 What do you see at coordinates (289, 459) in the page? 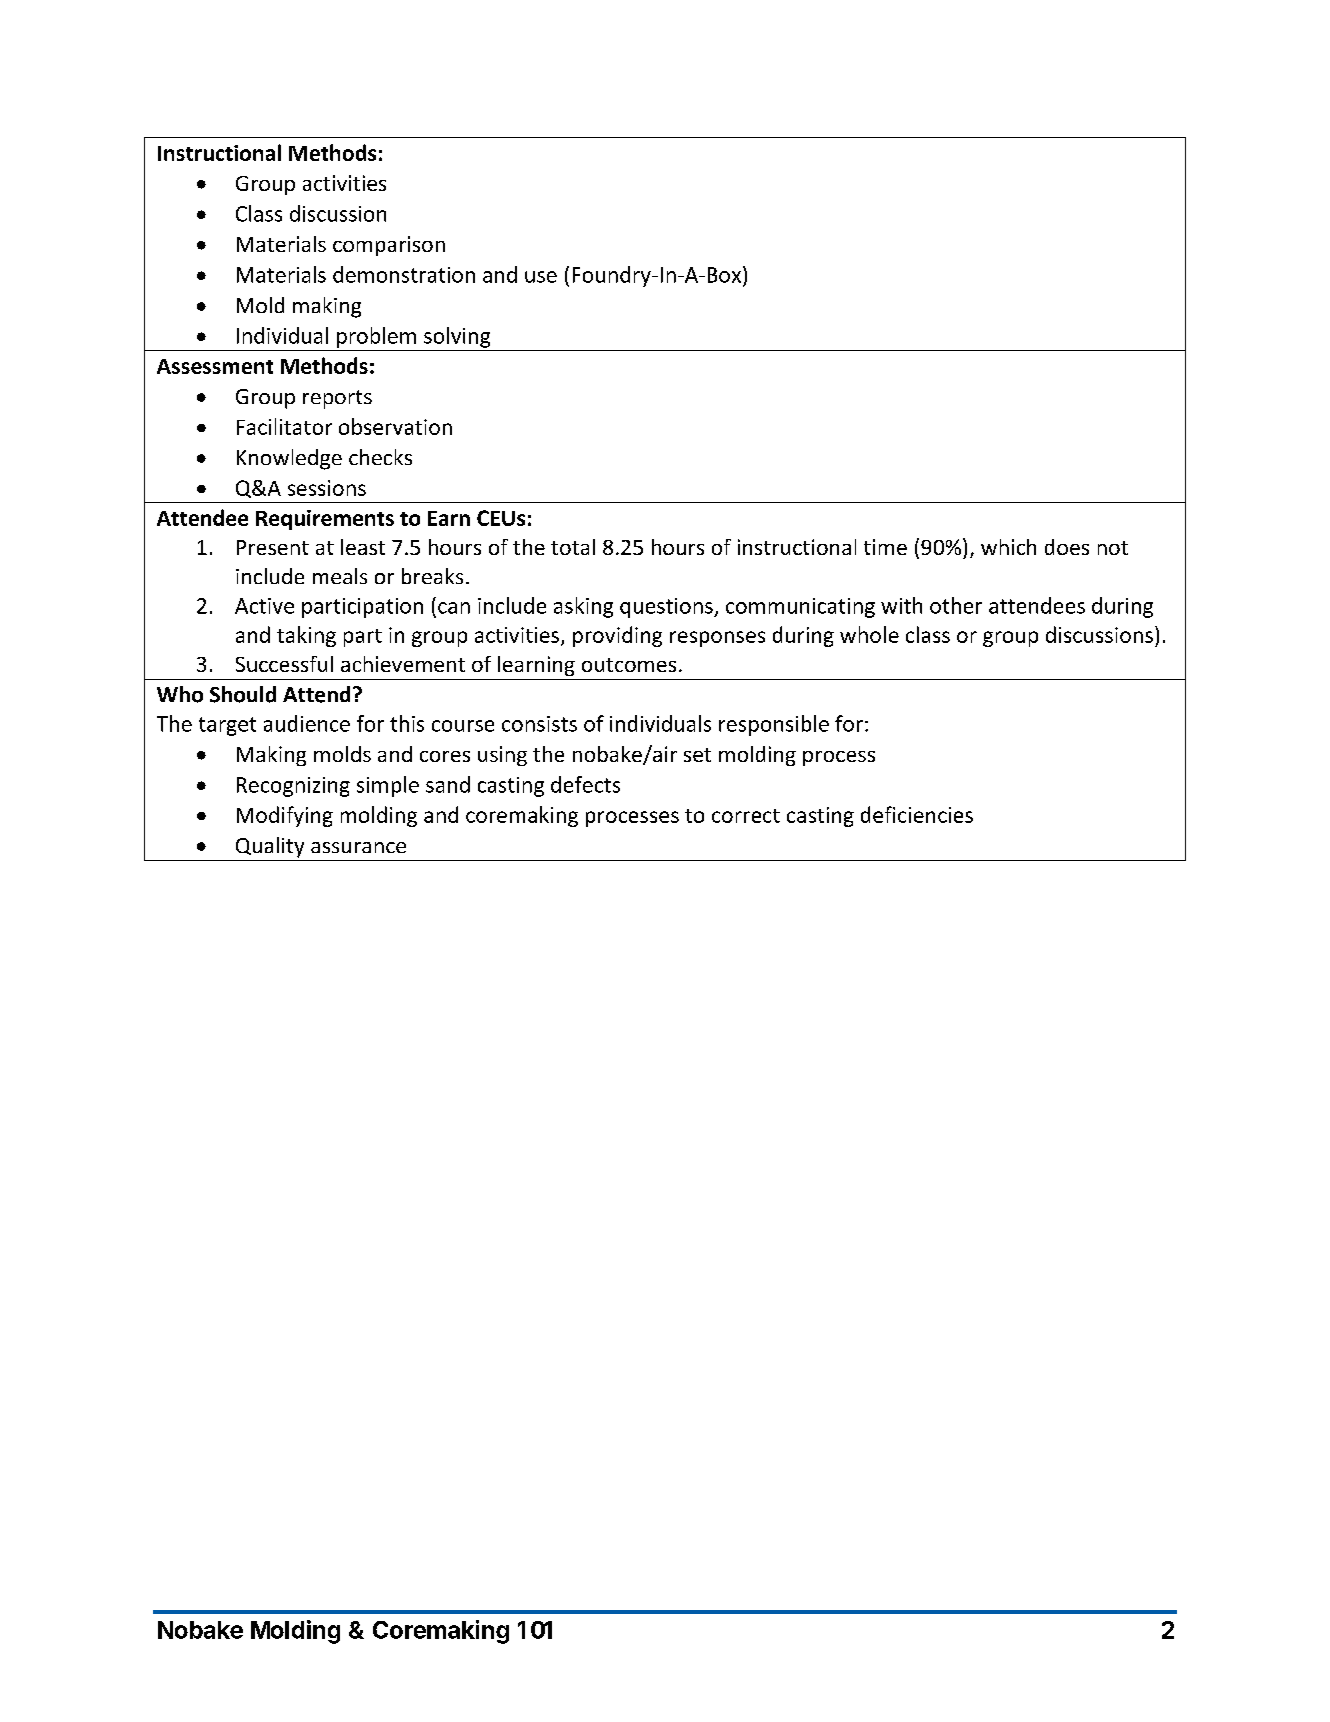
I see `Knowledge` at bounding box center [289, 459].
